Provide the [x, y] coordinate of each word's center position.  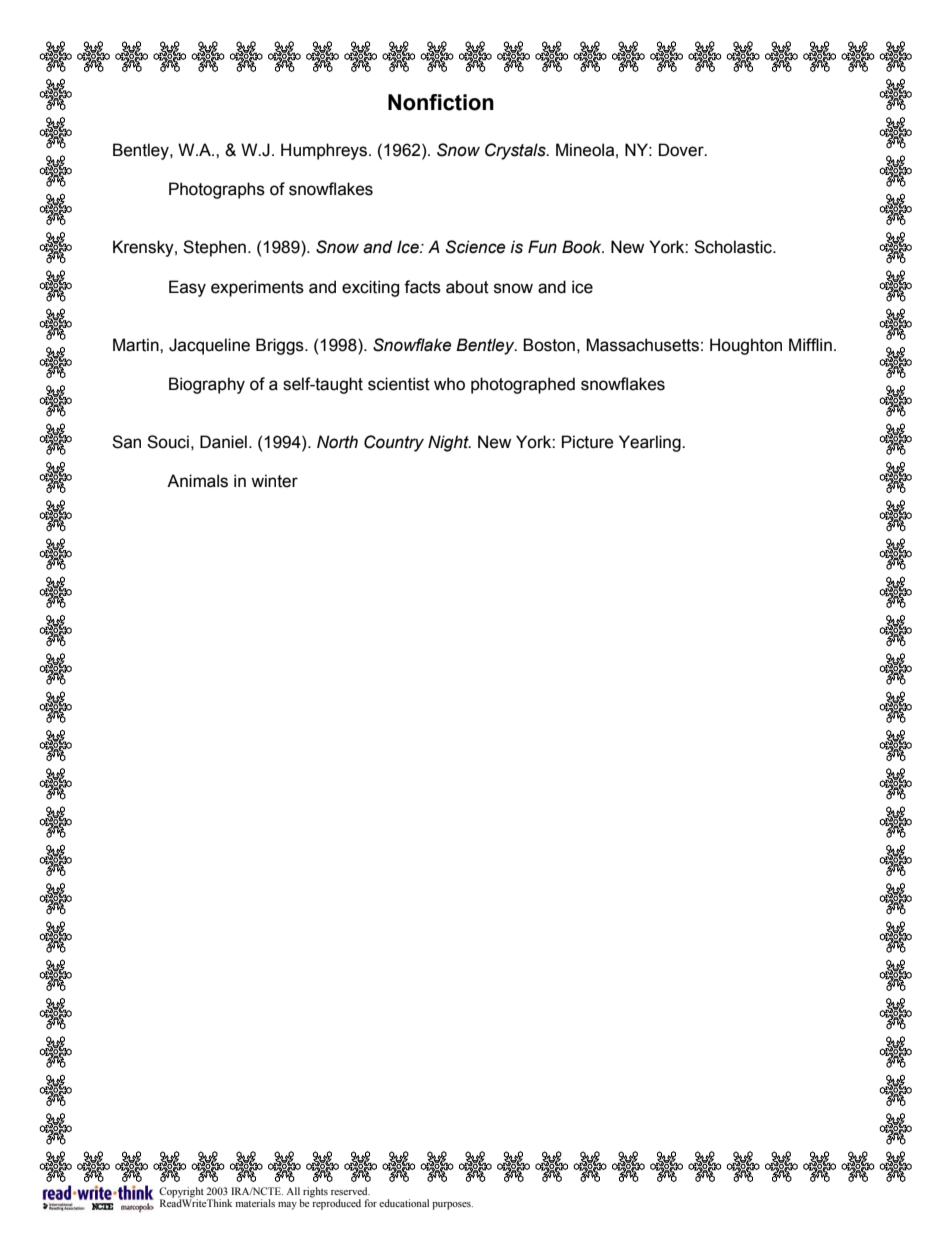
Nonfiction [441, 102]
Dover [682, 150]
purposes [452, 1206]
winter [274, 481]
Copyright [181, 1193]
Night [449, 443]
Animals [197, 481]
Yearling [651, 443]
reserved [350, 1191]
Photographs [217, 190]
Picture [587, 442]
